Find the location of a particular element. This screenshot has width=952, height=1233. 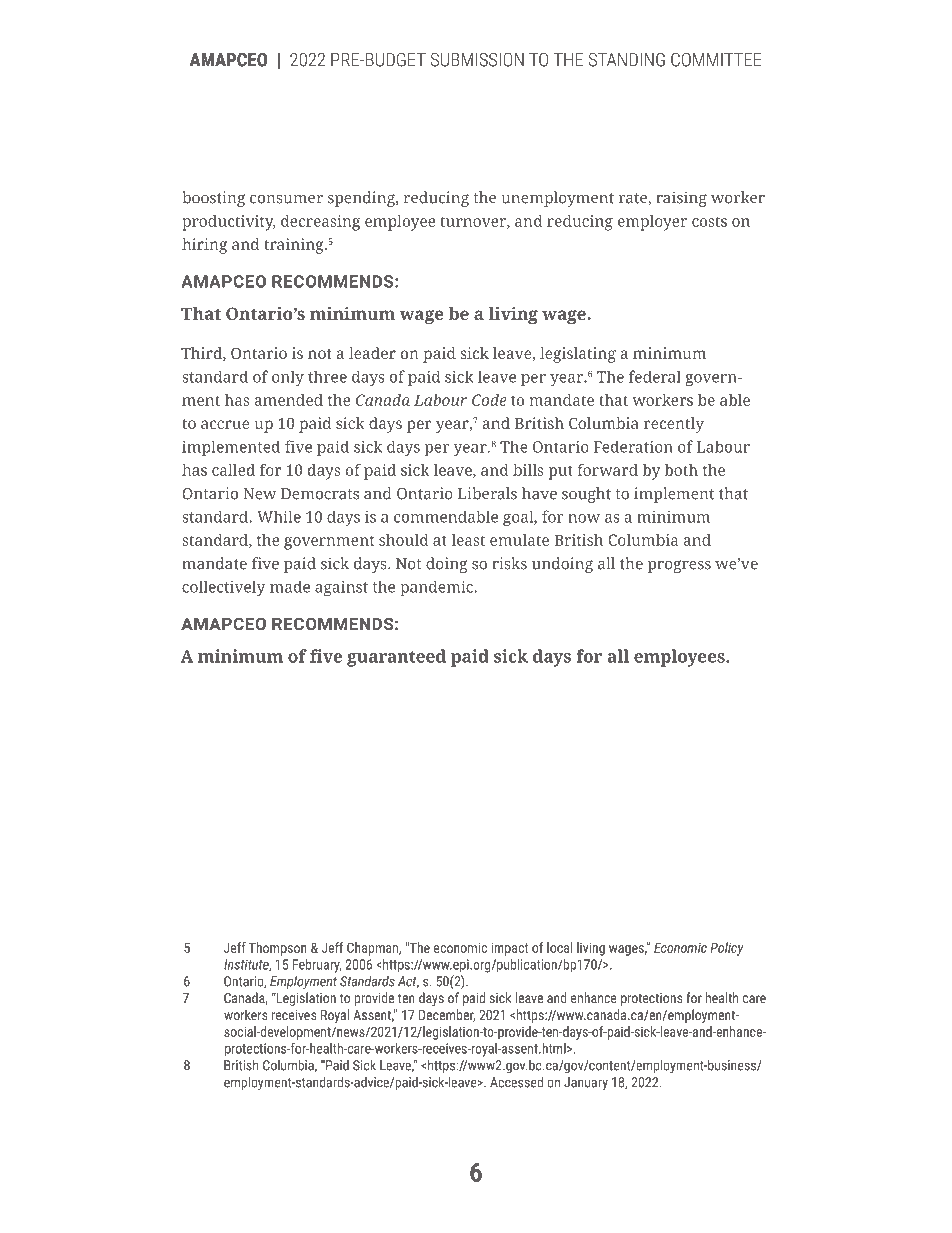

guaranteed is located at coordinates (396, 658).
